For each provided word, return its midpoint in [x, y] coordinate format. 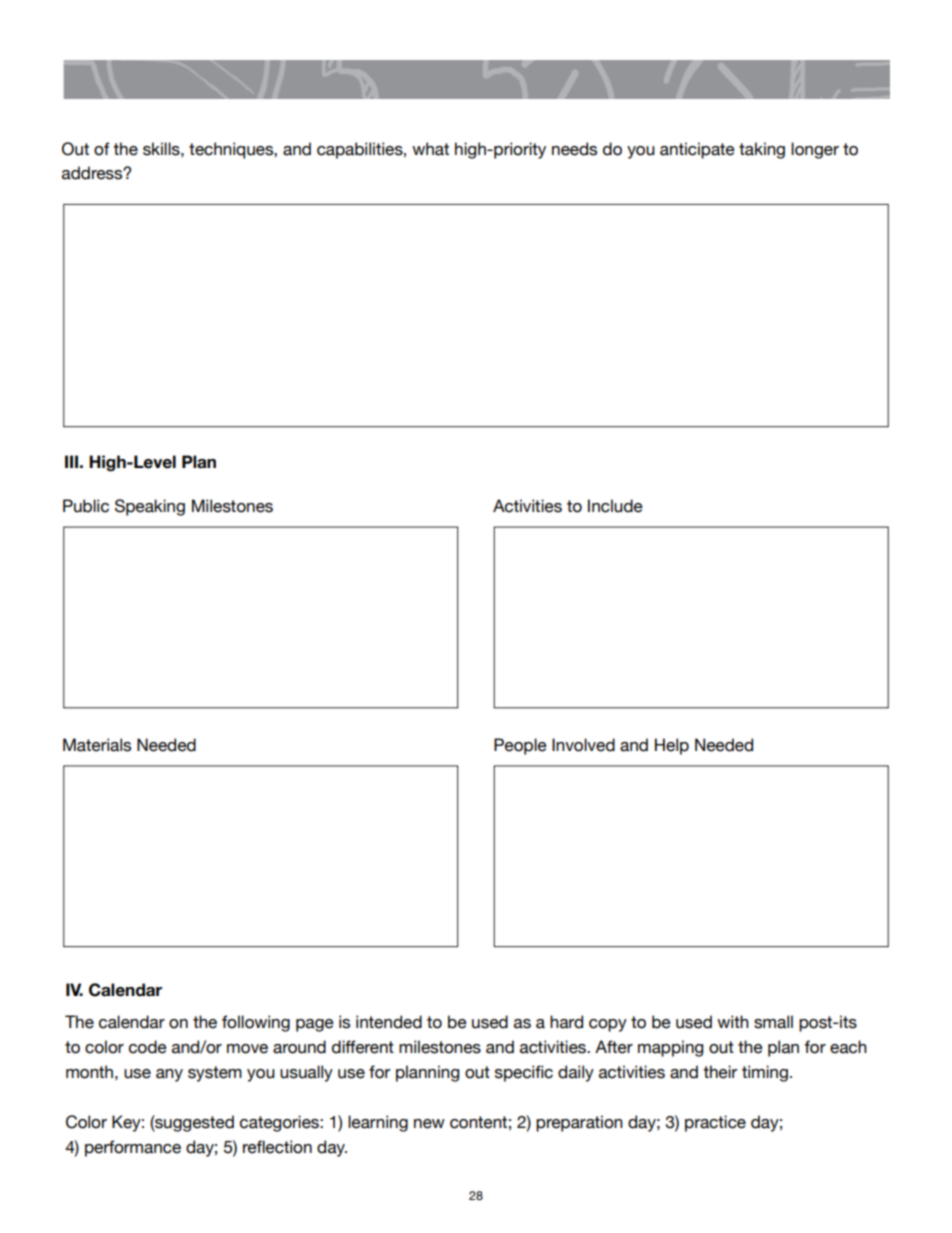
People [520, 746]
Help [672, 746]
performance [133, 1148]
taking [762, 150]
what [430, 149]
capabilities [361, 150]
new [429, 1124]
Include [615, 506]
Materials [97, 745]
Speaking [150, 507]
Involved [583, 745]
